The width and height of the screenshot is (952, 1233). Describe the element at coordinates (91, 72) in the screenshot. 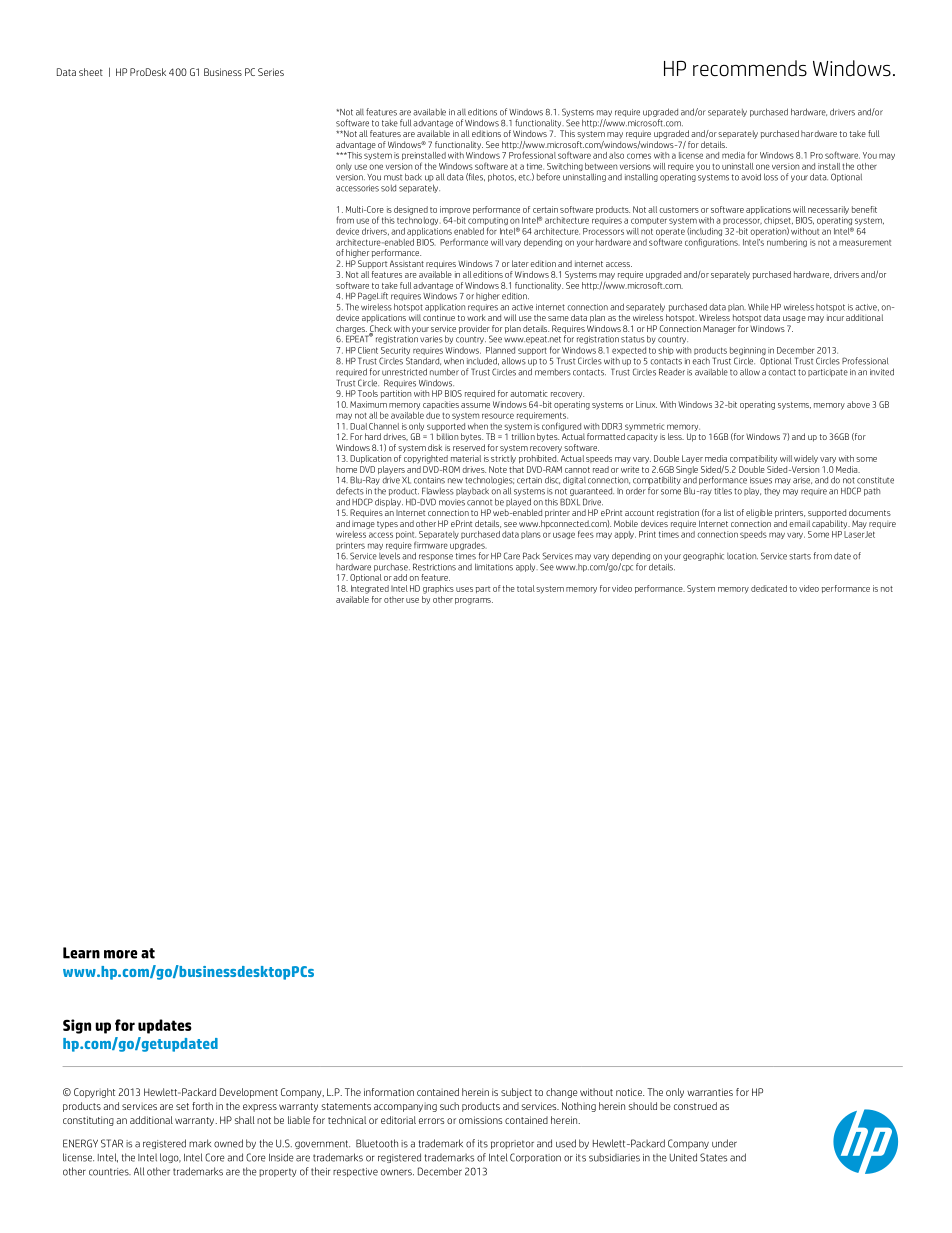

I see `sheet` at that location.
